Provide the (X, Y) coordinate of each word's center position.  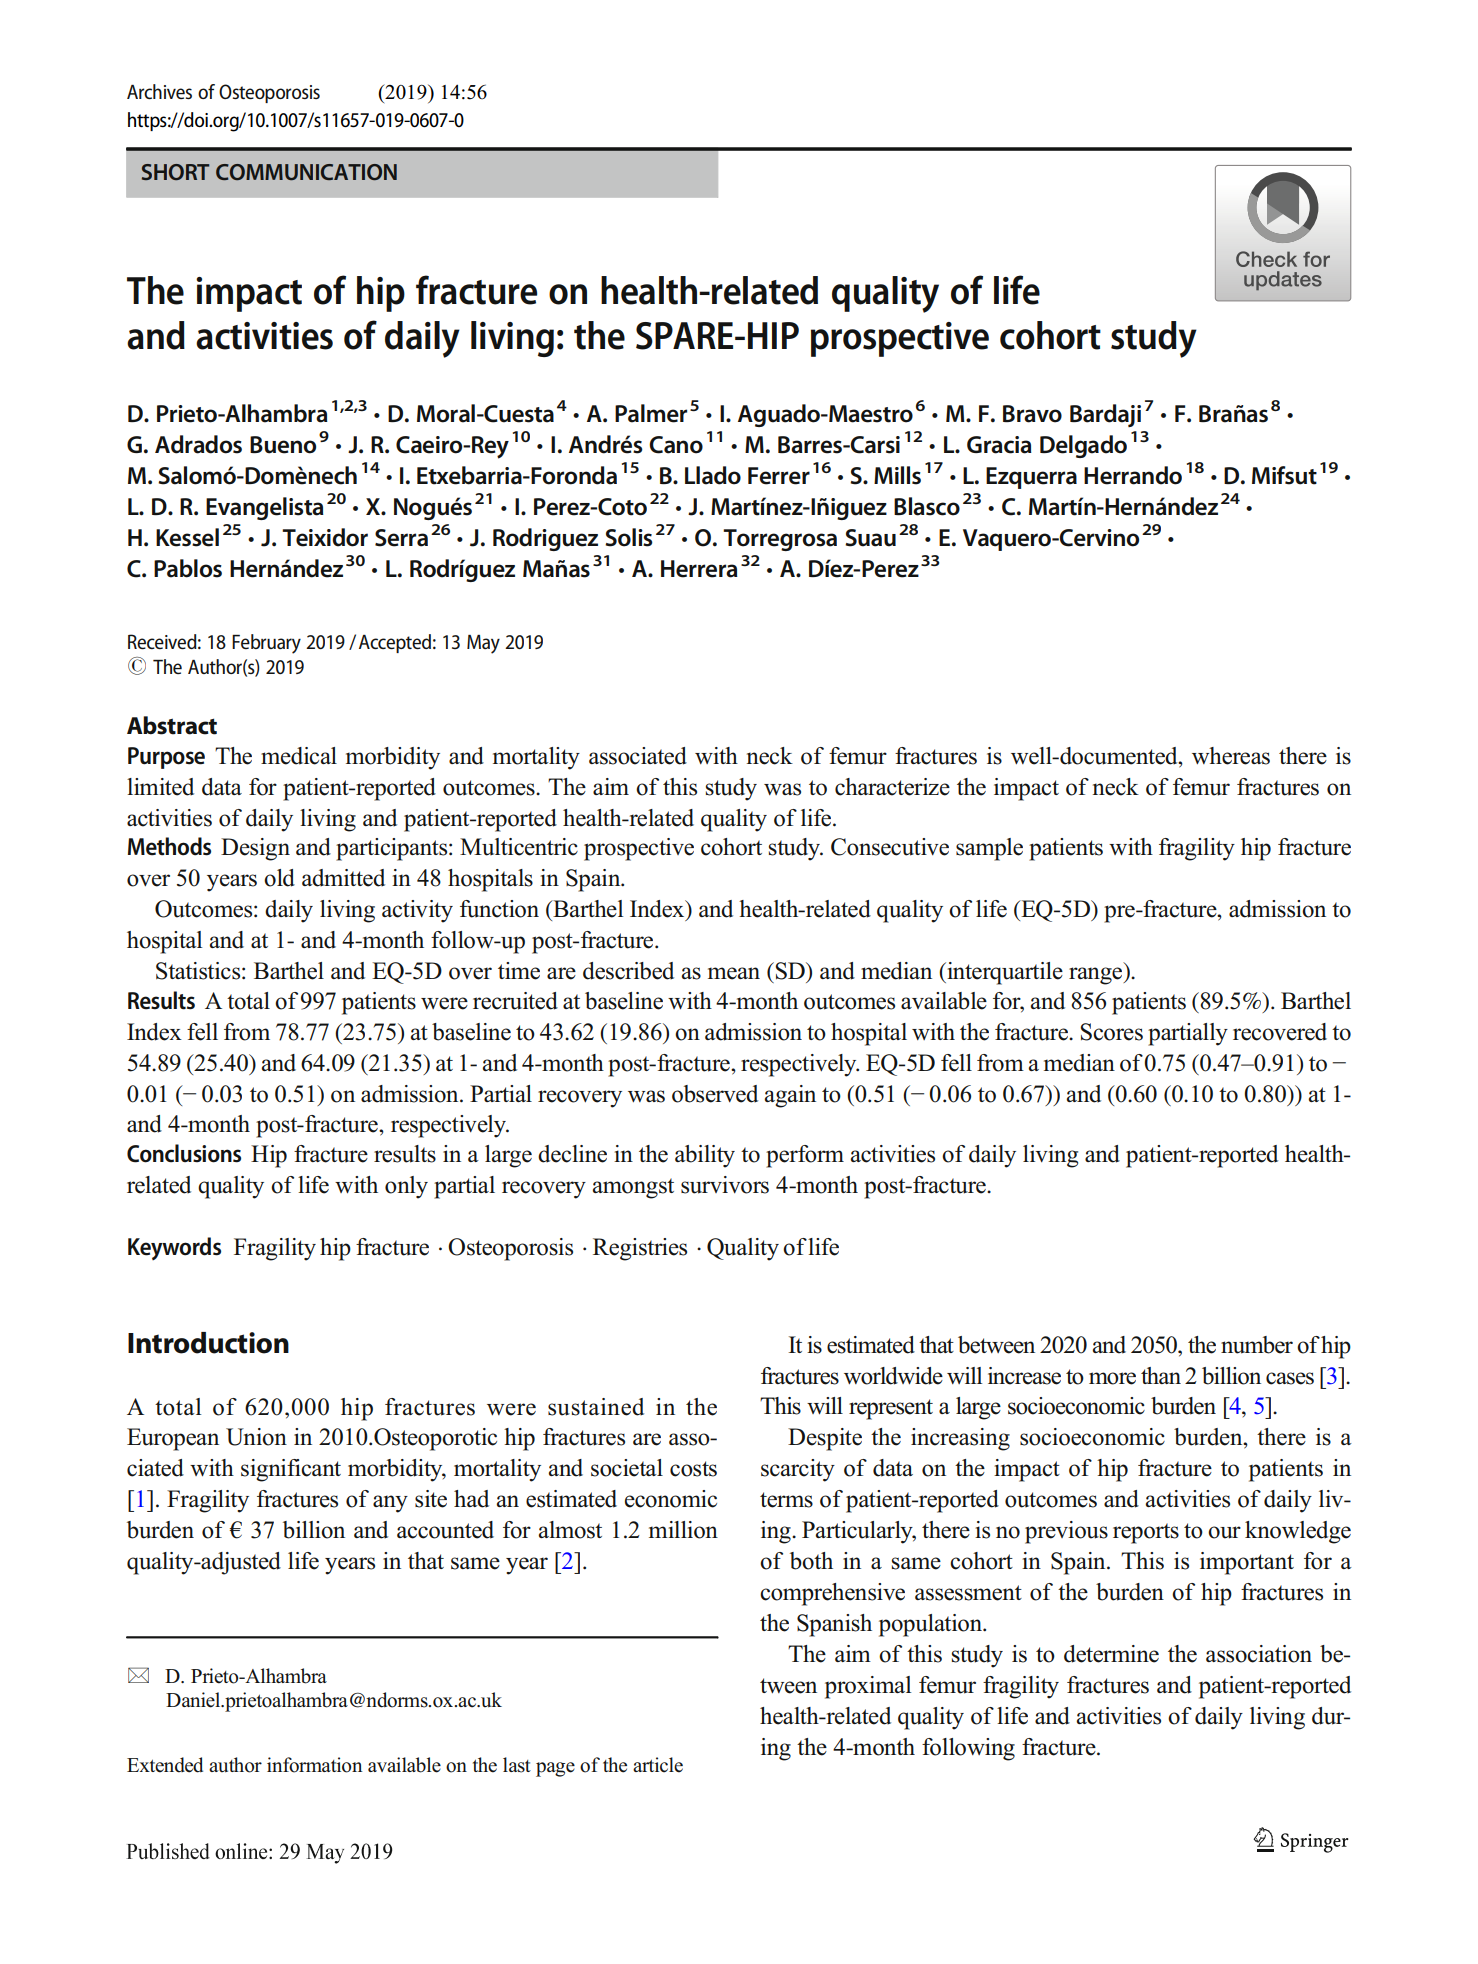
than (1161, 1375)
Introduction (208, 1343)
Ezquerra (1031, 478)
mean (734, 973)
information (314, 1765)
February (266, 644)
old (279, 878)
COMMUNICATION (306, 172)
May (483, 644)
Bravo (1032, 414)
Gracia (999, 445)
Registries (640, 1249)
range (1097, 976)
